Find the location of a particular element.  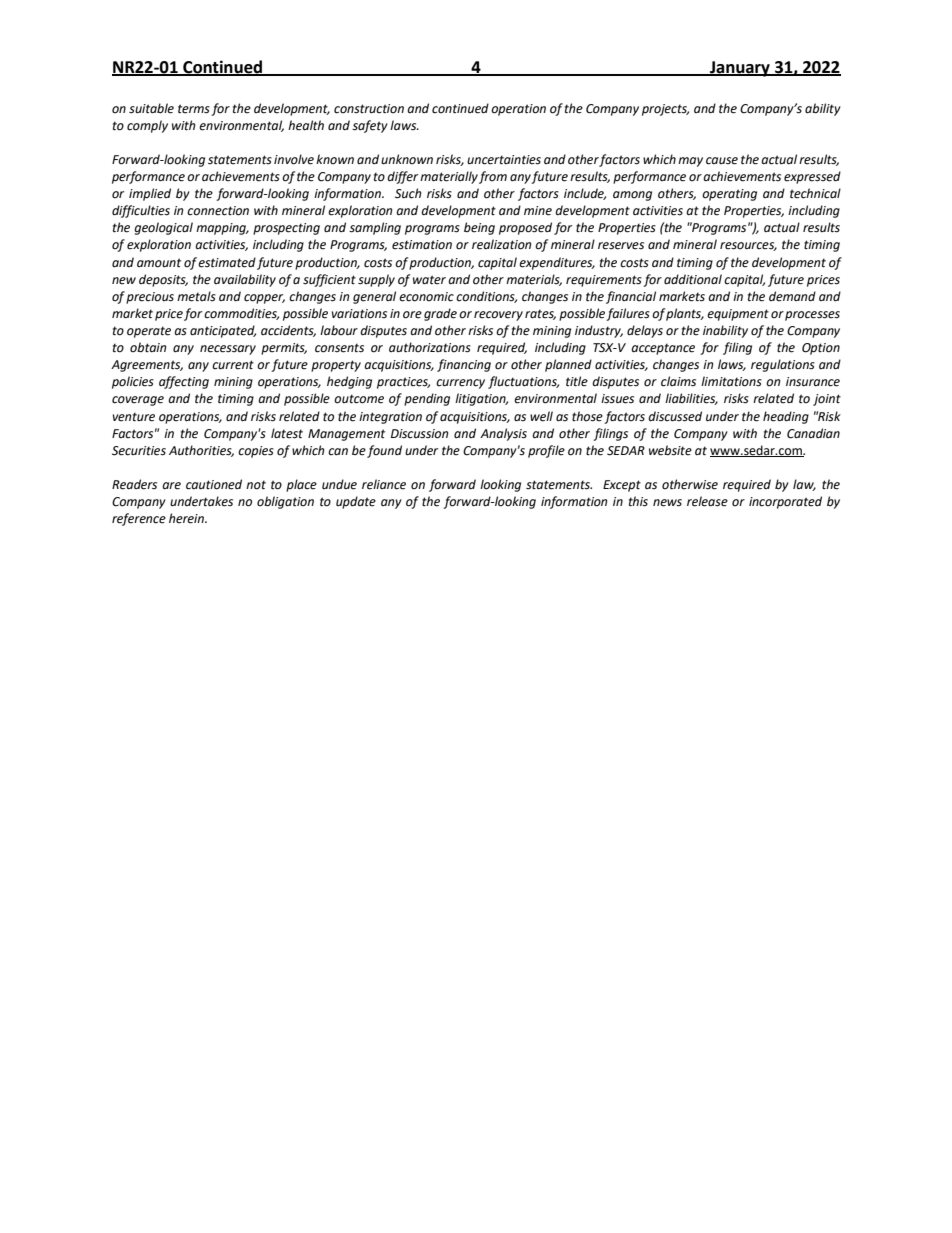

terms is located at coordinates (194, 109).
